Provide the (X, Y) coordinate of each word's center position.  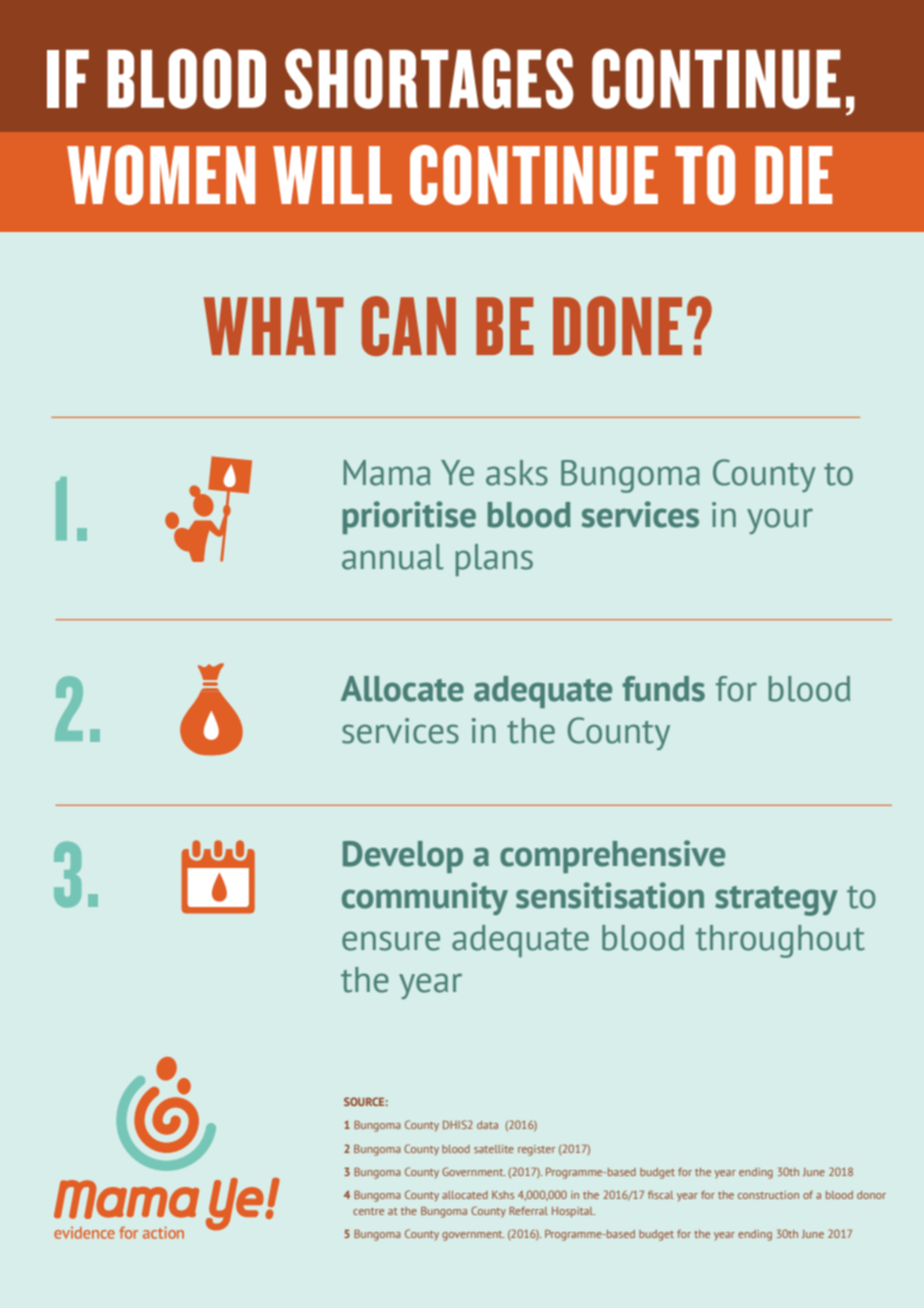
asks (517, 473)
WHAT (274, 326)
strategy (776, 901)
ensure (391, 941)
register (536, 1150)
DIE (793, 175)
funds (664, 689)
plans (494, 560)
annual (393, 557)
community (425, 898)
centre (368, 1211)
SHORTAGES (429, 78)
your (780, 521)
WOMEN (161, 175)
